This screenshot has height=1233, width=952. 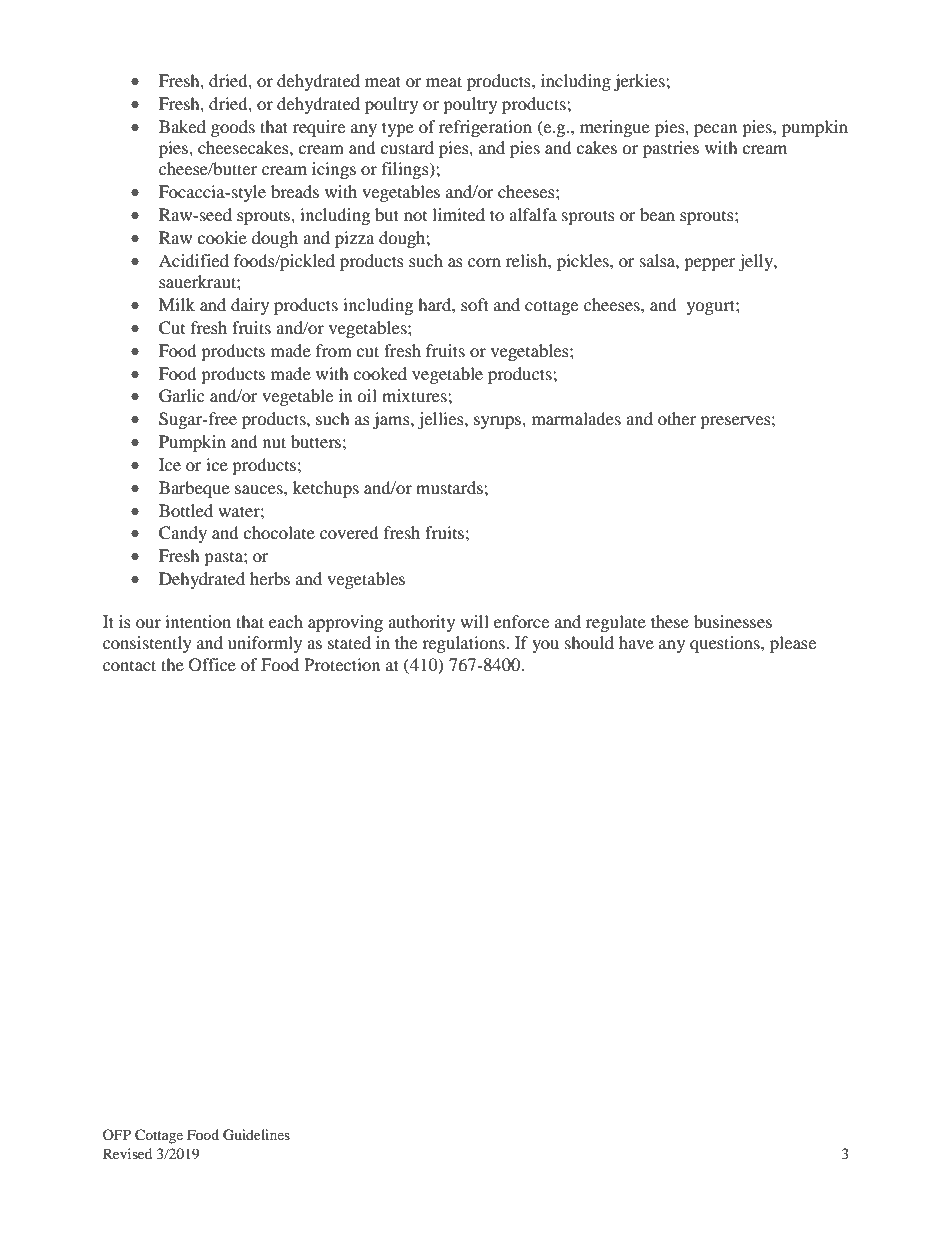 What do you see at coordinates (677, 418) in the screenshot?
I see `other` at bounding box center [677, 418].
